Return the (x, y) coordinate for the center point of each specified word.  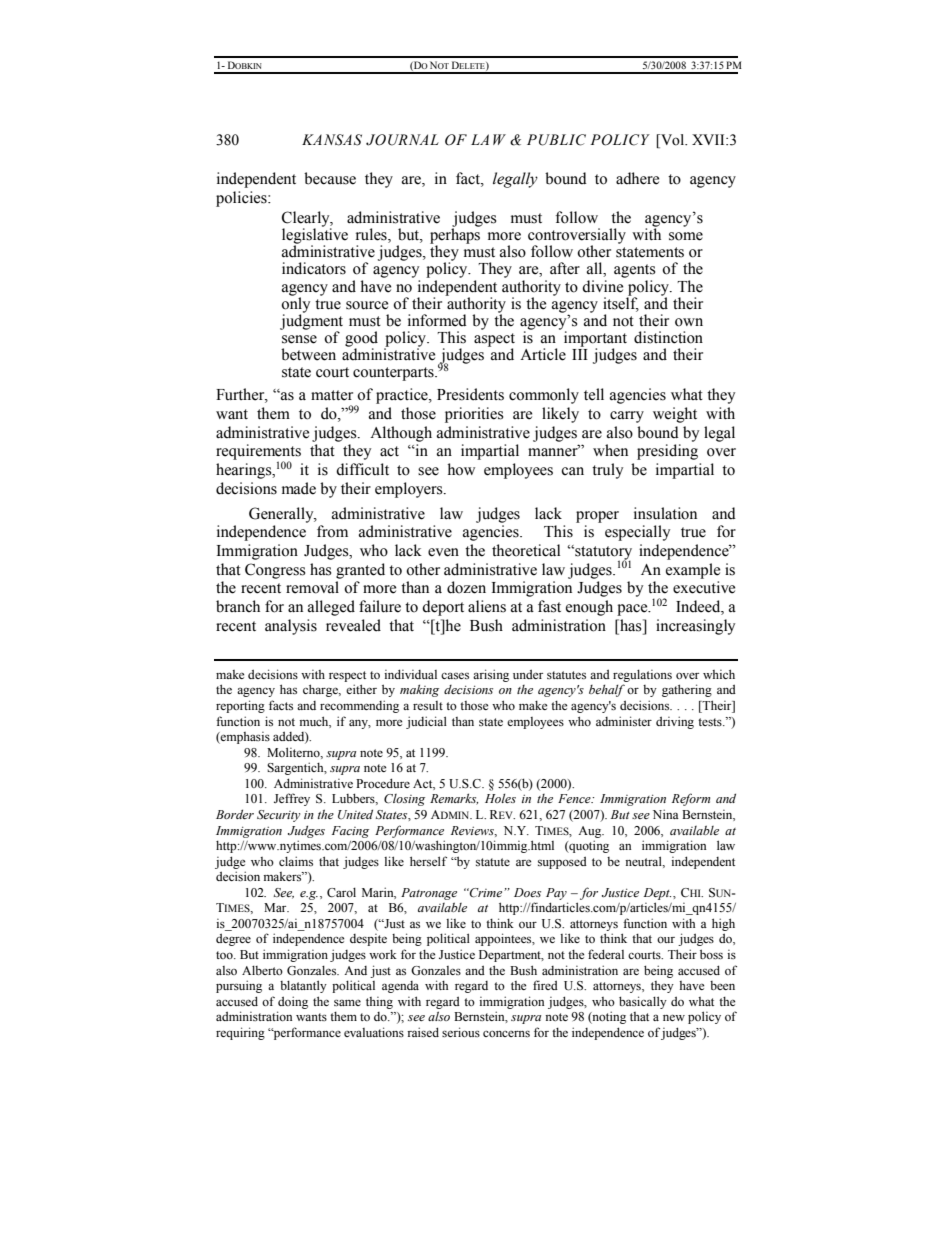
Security (278, 816)
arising (491, 675)
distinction (668, 337)
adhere (637, 178)
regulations (642, 675)
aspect (494, 341)
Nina (666, 814)
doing (293, 1002)
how (461, 469)
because (330, 178)
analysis (291, 627)
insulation (665, 513)
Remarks (454, 799)
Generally (282, 515)
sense (299, 339)
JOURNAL (402, 140)
